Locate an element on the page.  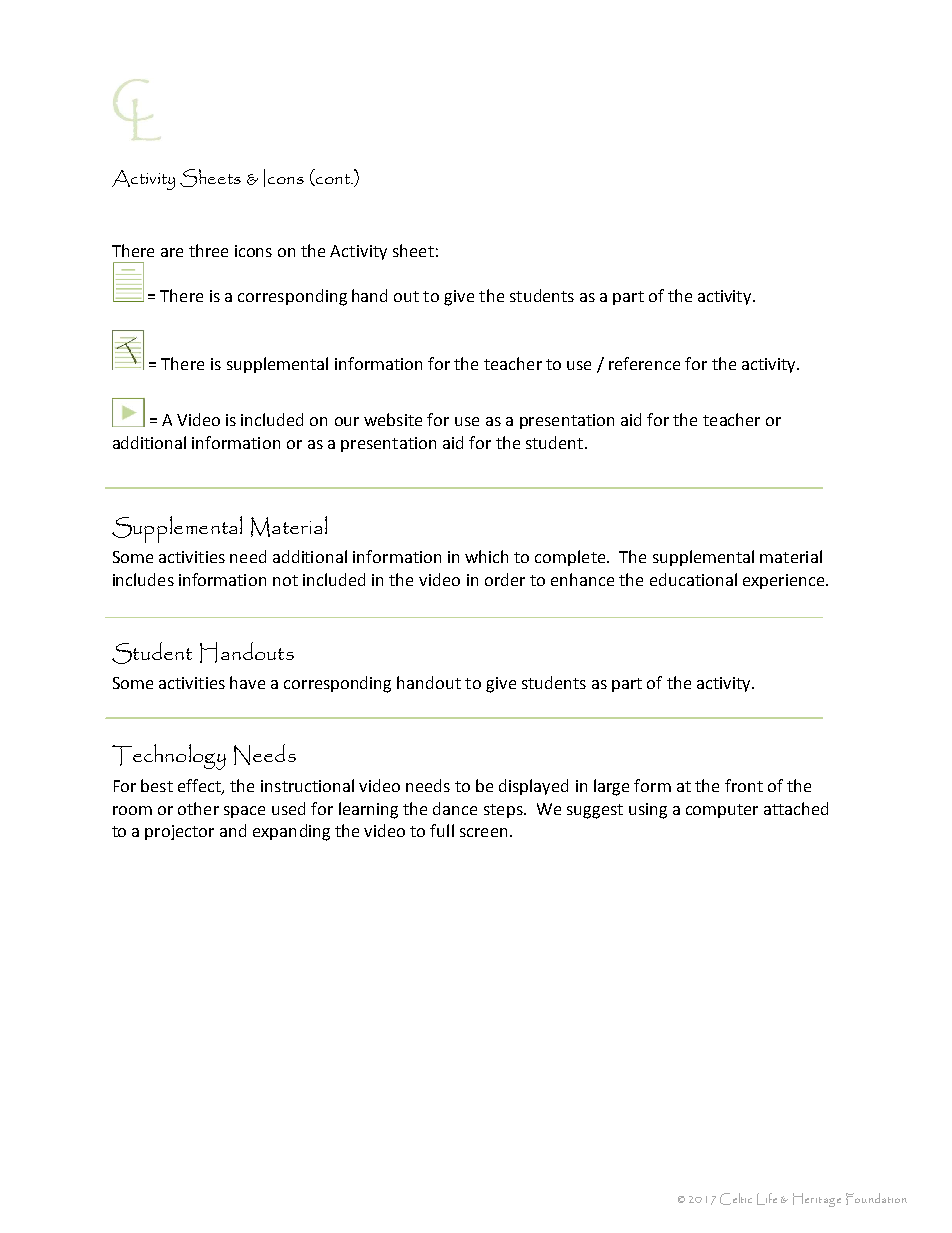
displayed is located at coordinates (533, 787).
